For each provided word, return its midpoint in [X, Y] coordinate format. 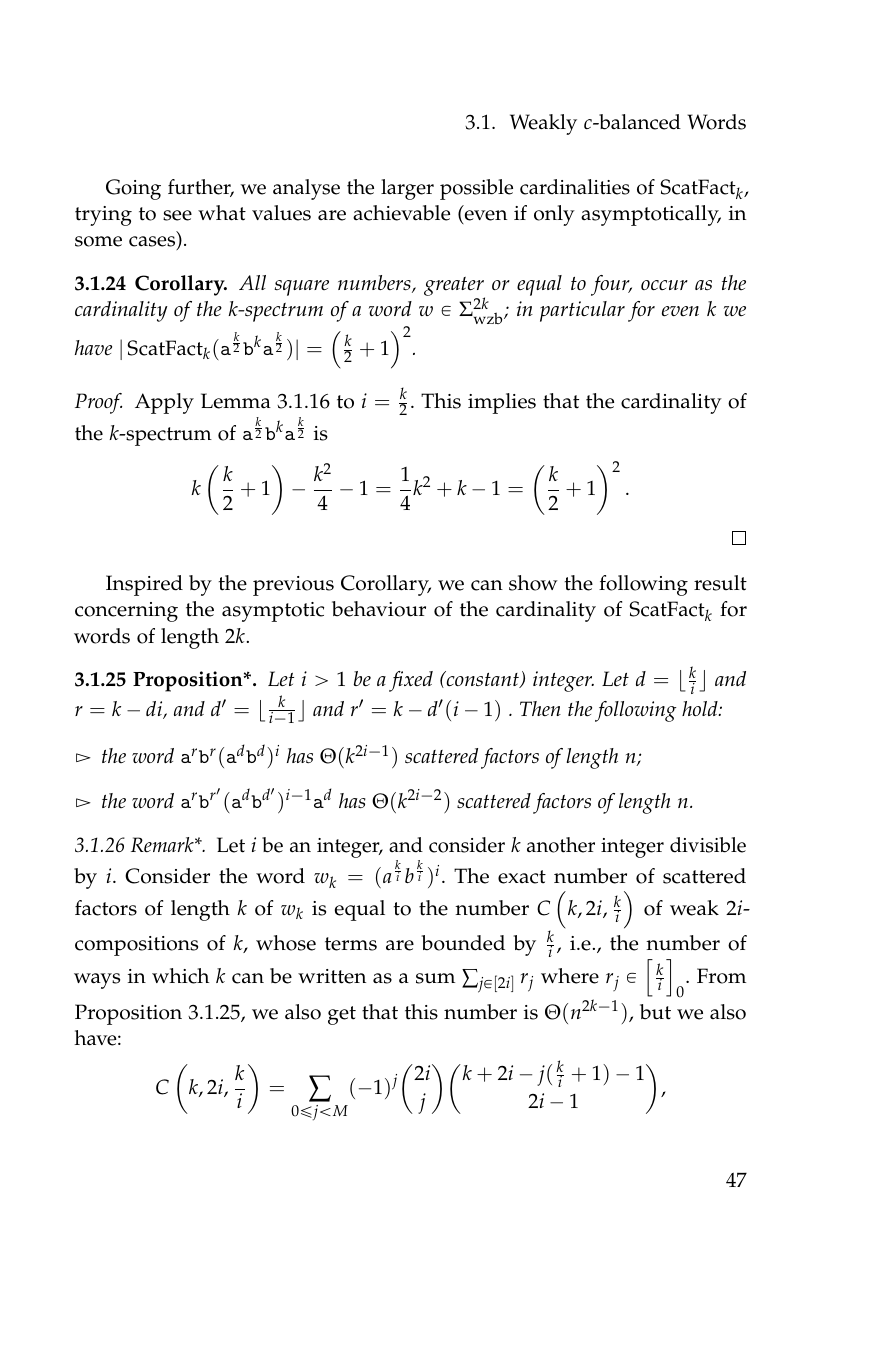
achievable [401, 213]
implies [502, 403]
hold [701, 708]
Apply [164, 403]
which [180, 976]
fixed [411, 681]
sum [435, 978]
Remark [163, 844]
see [177, 215]
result [720, 583]
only [554, 215]
